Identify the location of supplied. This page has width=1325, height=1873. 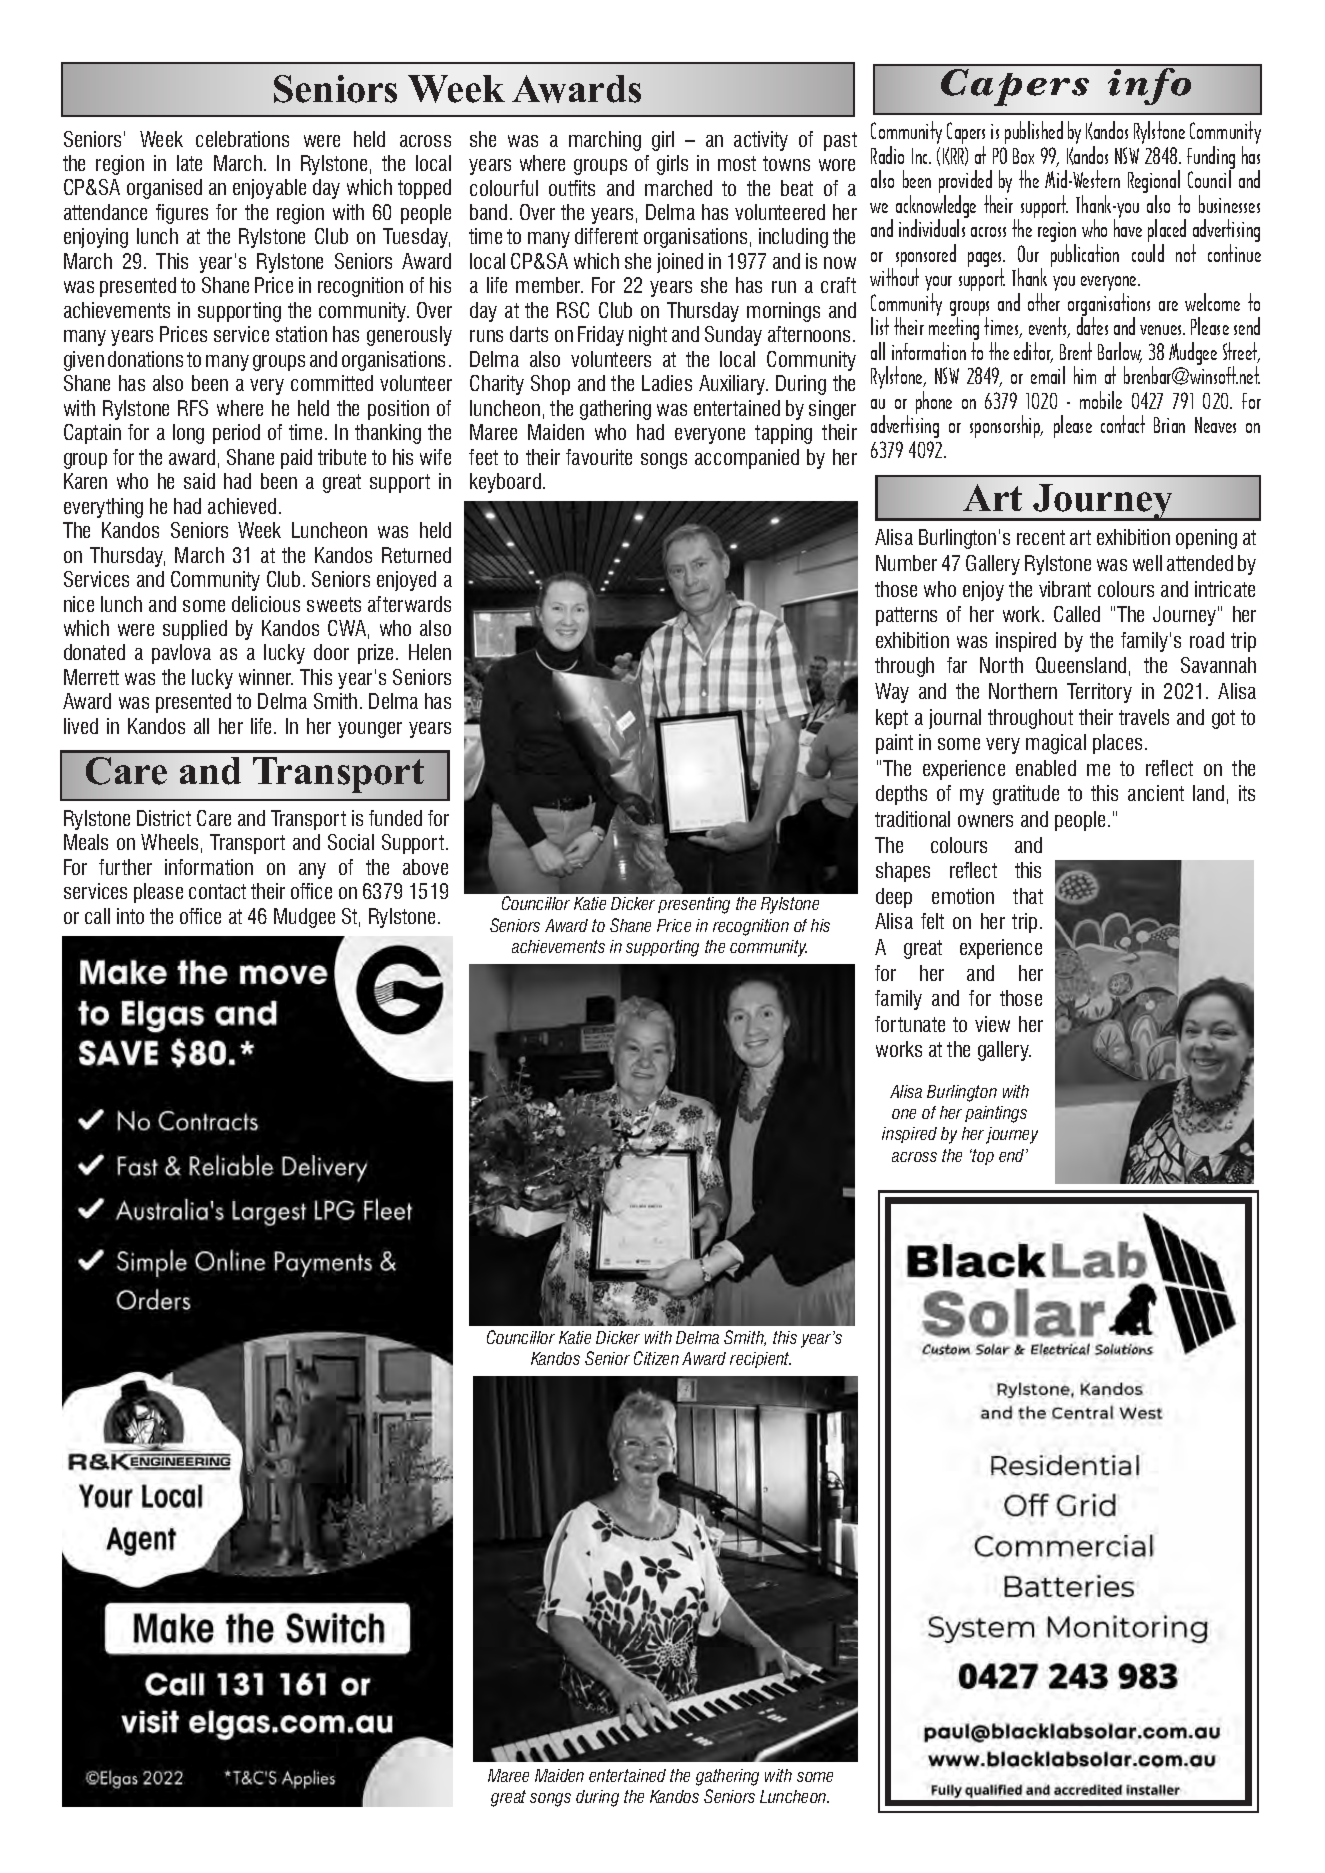
(195, 630).
